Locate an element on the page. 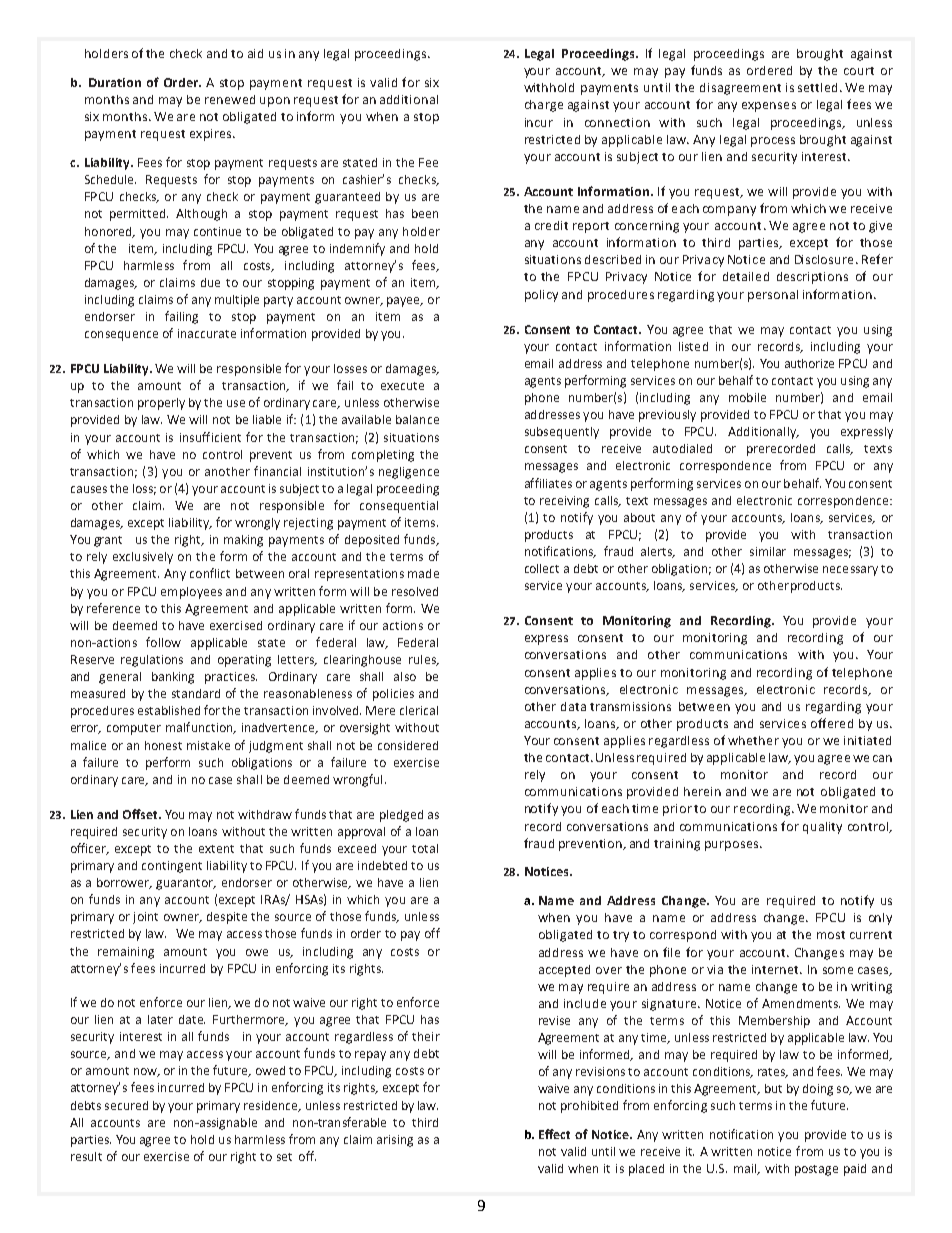  execute is located at coordinates (402, 386).
